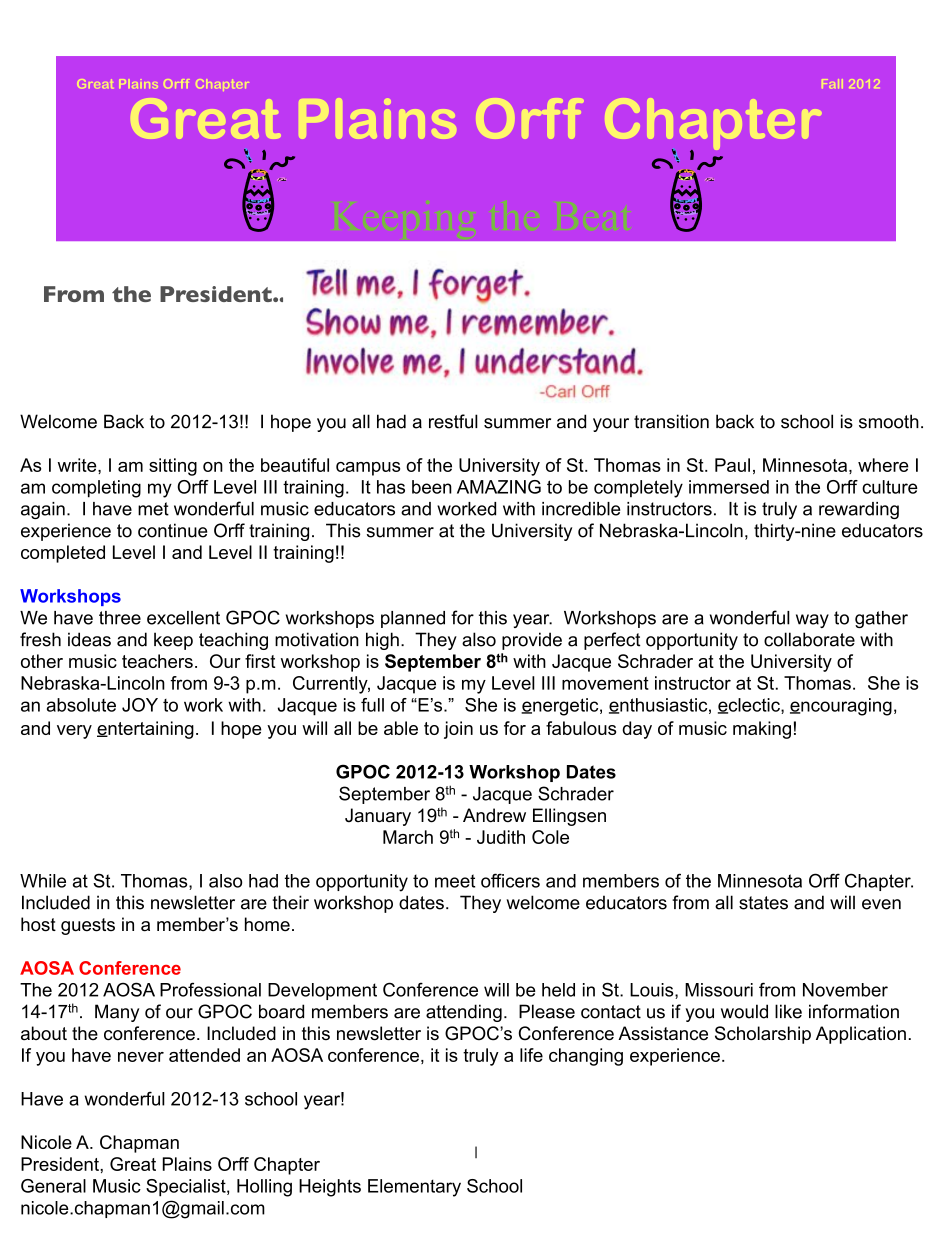 Image resolution: width=952 pixels, height=1233 pixels. What do you see at coordinates (453, 421) in the page?
I see `restful` at bounding box center [453, 421].
